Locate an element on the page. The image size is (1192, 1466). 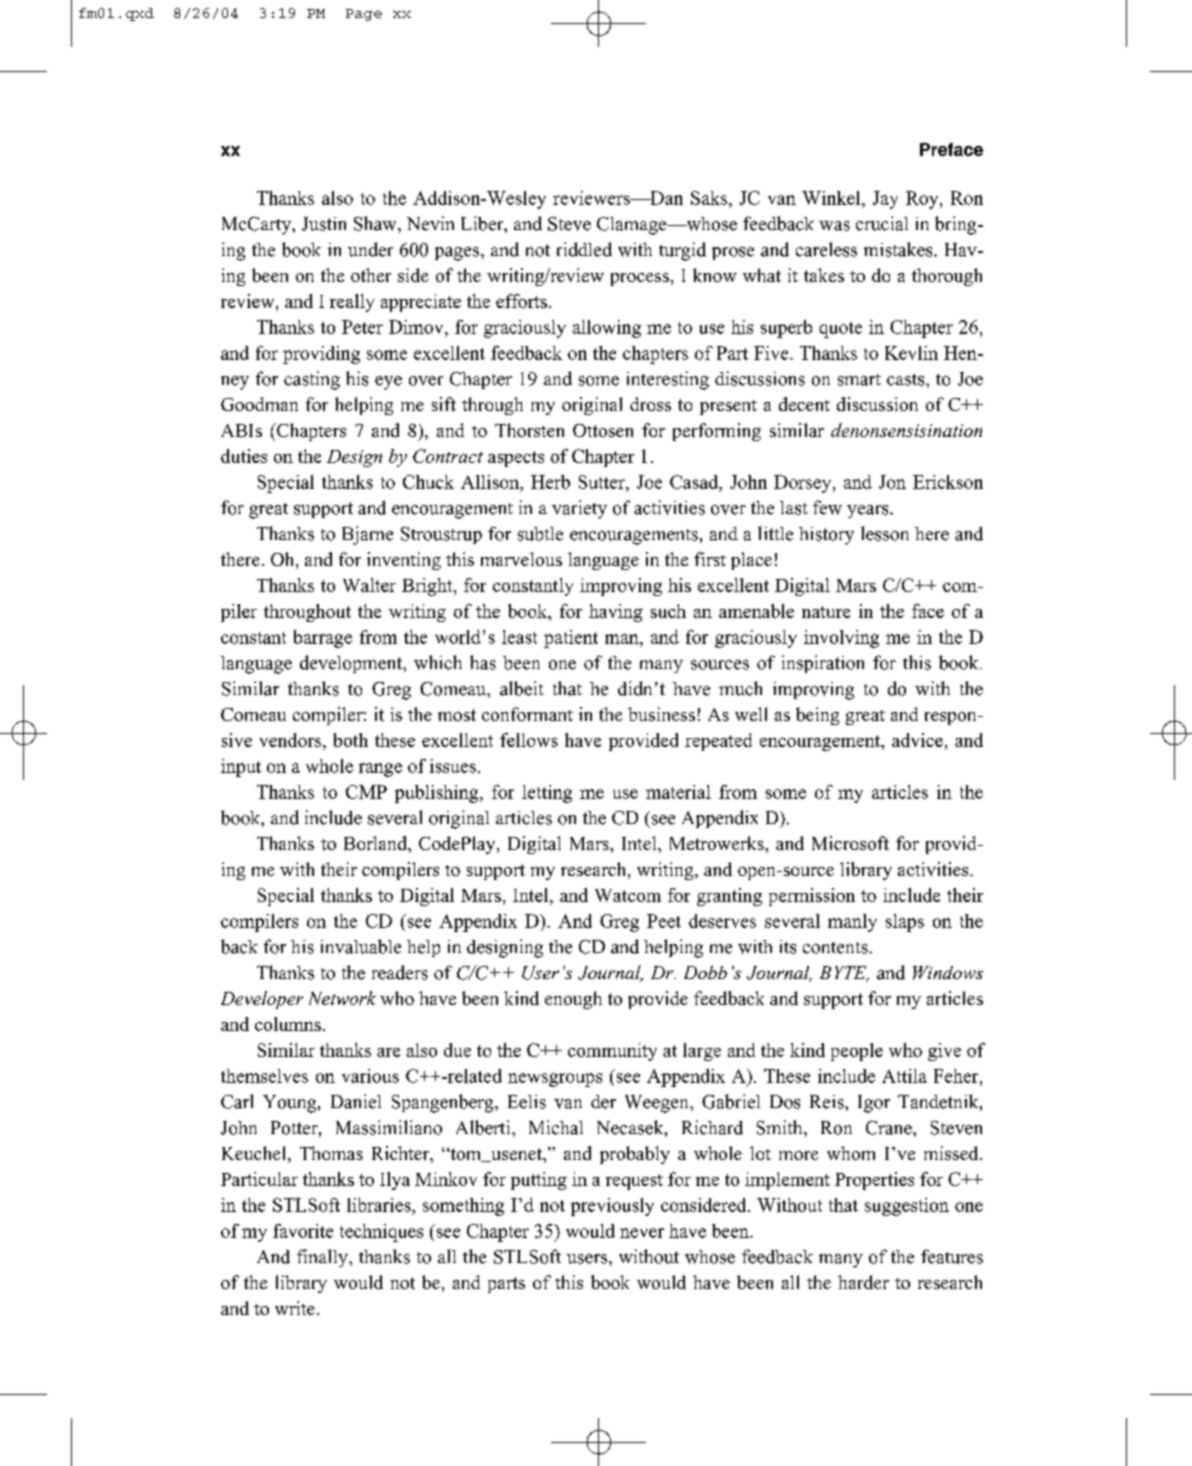
harder is located at coordinates (863, 1282).
